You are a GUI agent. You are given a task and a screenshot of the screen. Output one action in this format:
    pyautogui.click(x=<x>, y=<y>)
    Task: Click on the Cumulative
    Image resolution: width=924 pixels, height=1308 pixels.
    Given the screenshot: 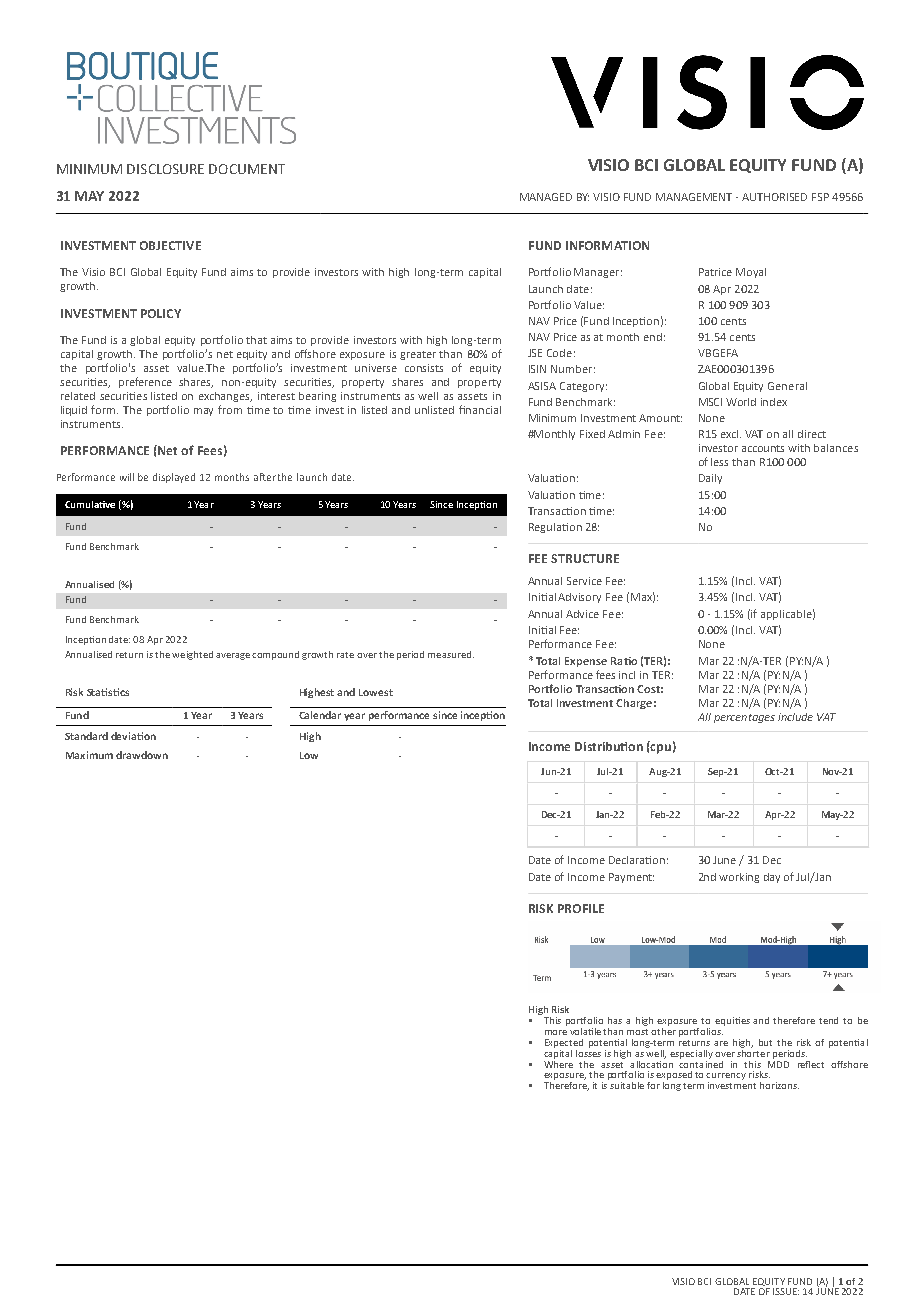 What is the action you would take?
    pyautogui.click(x=90, y=504)
